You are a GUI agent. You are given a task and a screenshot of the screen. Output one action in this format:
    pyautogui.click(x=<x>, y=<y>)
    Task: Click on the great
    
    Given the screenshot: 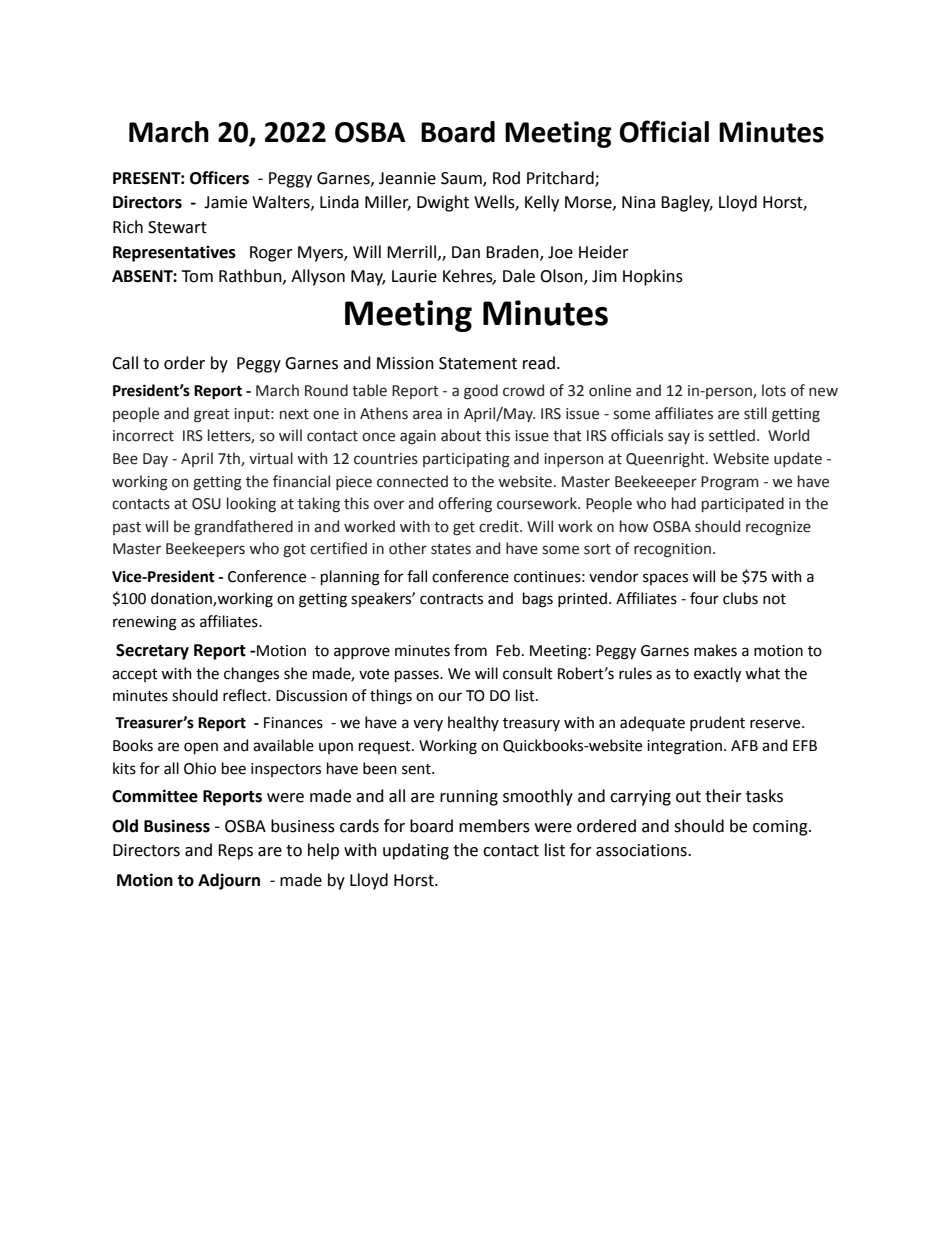 What is the action you would take?
    pyautogui.click(x=212, y=416)
